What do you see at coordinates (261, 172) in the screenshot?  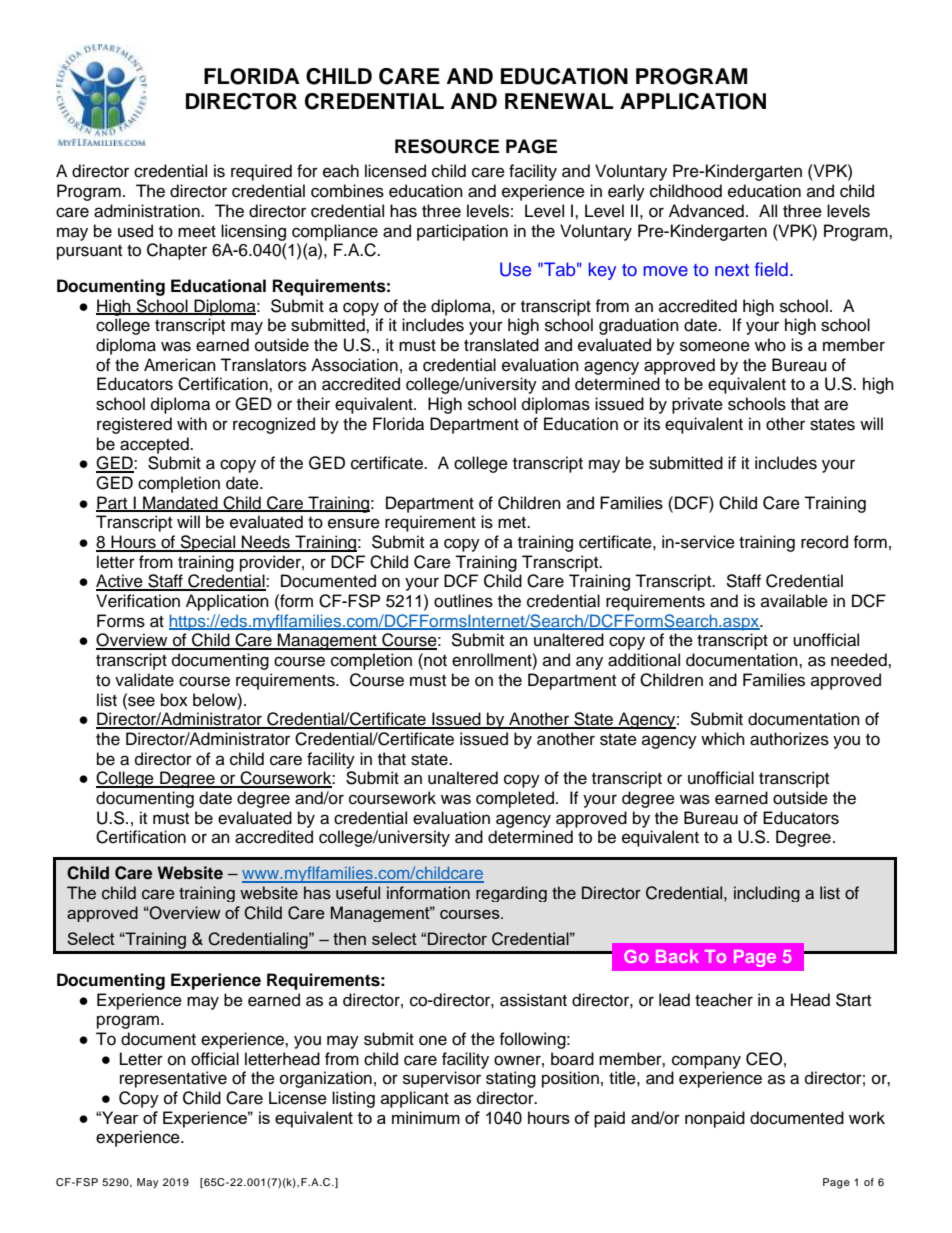 I see `required` at bounding box center [261, 172].
